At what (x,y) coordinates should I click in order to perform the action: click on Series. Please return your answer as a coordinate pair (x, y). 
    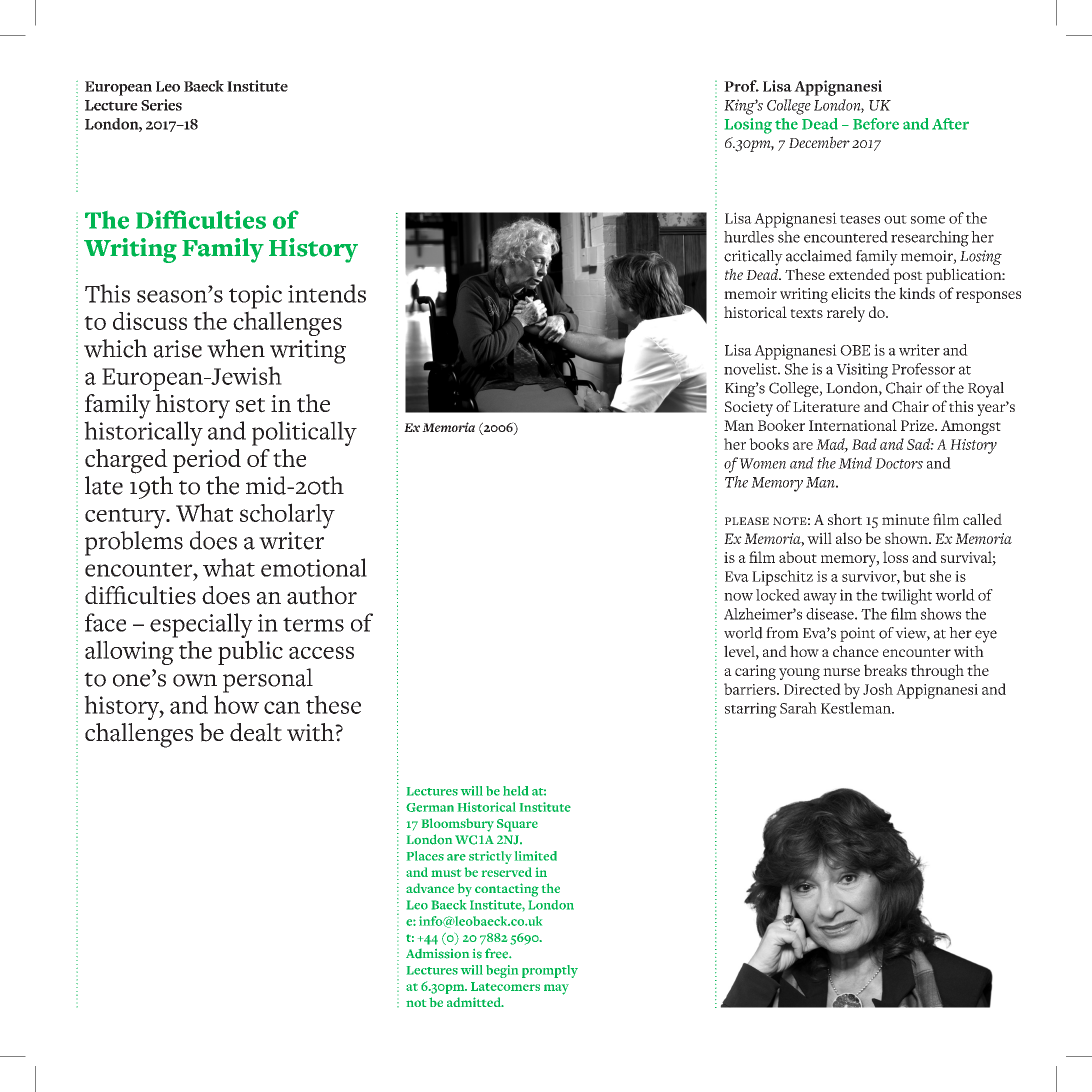
    Looking at the image, I should click on (161, 105).
